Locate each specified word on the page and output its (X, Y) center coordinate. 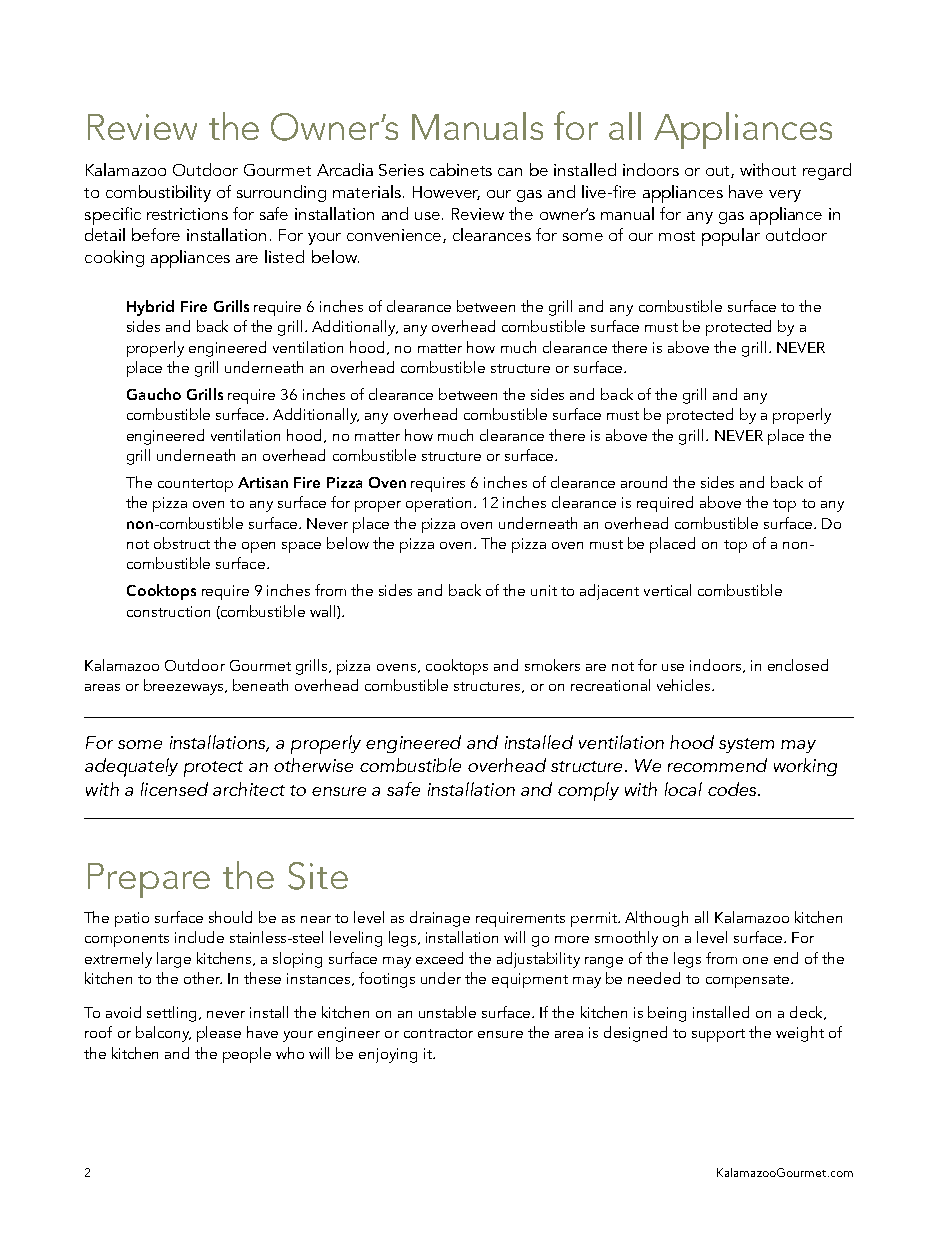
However (446, 193)
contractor (438, 1033)
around (644, 482)
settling (173, 1014)
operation (438, 504)
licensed (174, 789)
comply (588, 791)
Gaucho (154, 394)
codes (733, 789)
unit (544, 590)
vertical (667, 590)
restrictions (187, 214)
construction (168, 611)
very (785, 196)
